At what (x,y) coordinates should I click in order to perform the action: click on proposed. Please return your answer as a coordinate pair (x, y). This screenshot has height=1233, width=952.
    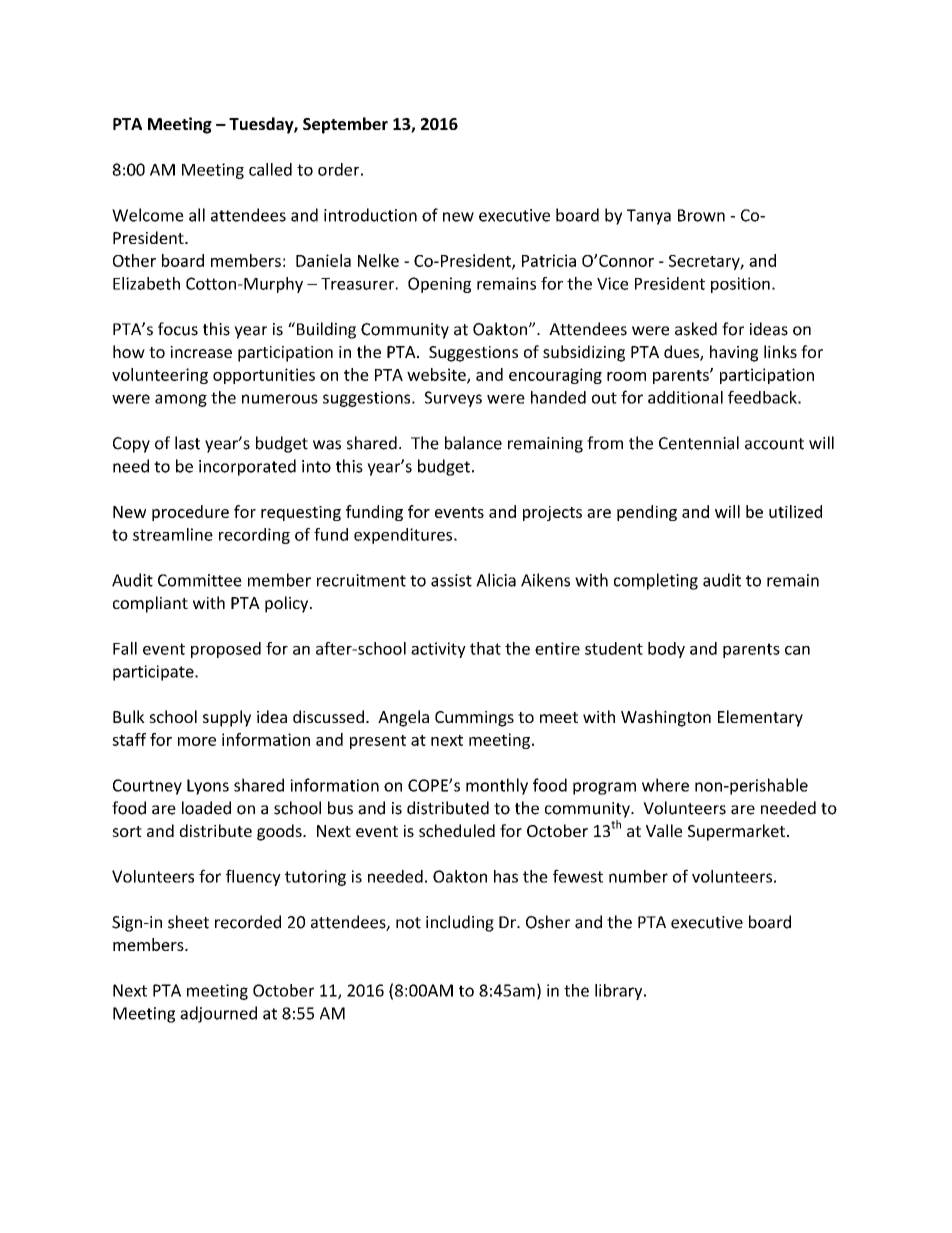
    Looking at the image, I should click on (226, 650).
